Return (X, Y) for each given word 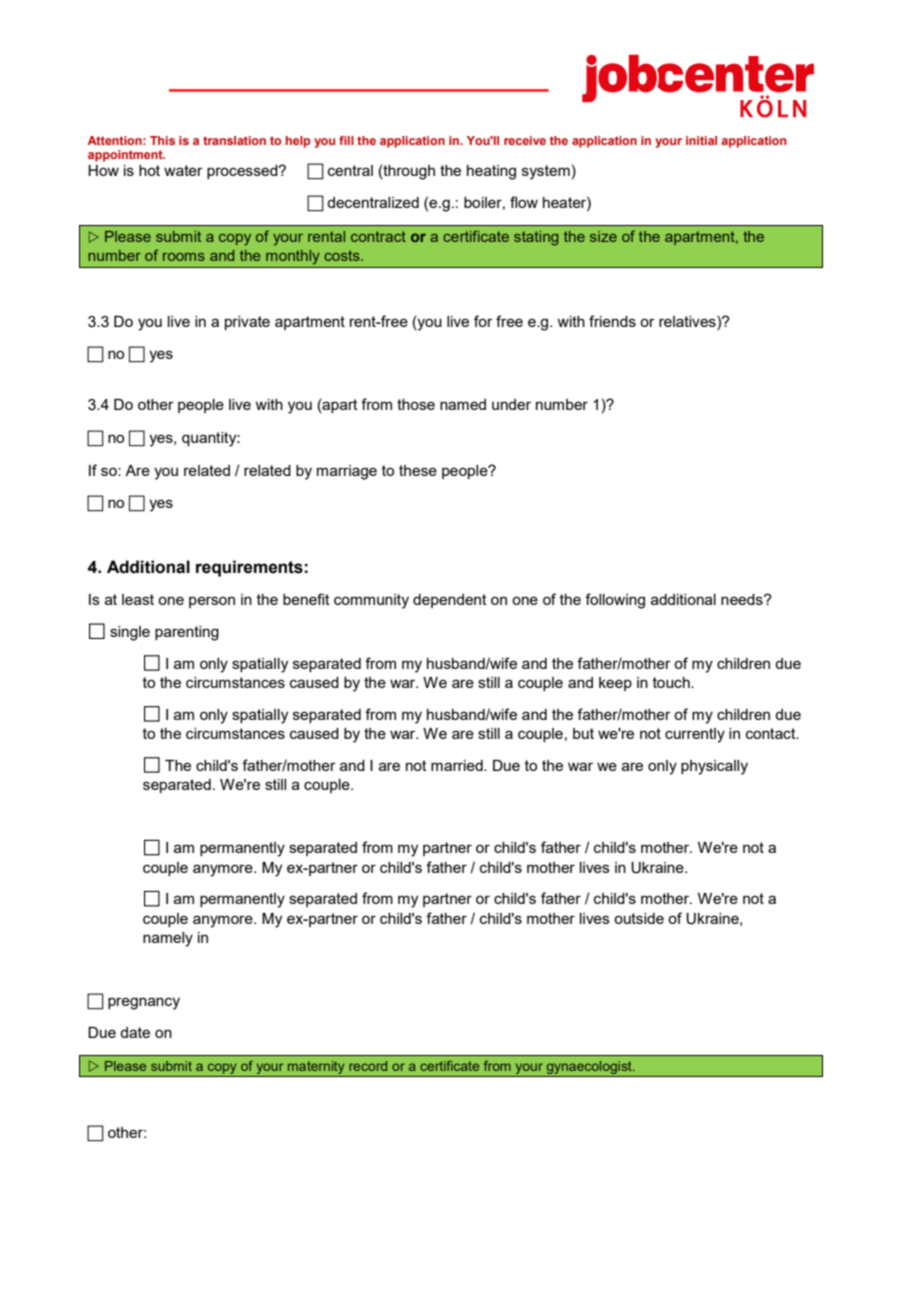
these (418, 470)
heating (491, 172)
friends (612, 321)
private (247, 323)
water (183, 170)
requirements (249, 568)
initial (701, 140)
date (135, 1032)
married (458, 765)
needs (743, 599)
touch (672, 682)
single (130, 633)
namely (168, 939)
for (483, 321)
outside (639, 918)
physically (714, 767)
